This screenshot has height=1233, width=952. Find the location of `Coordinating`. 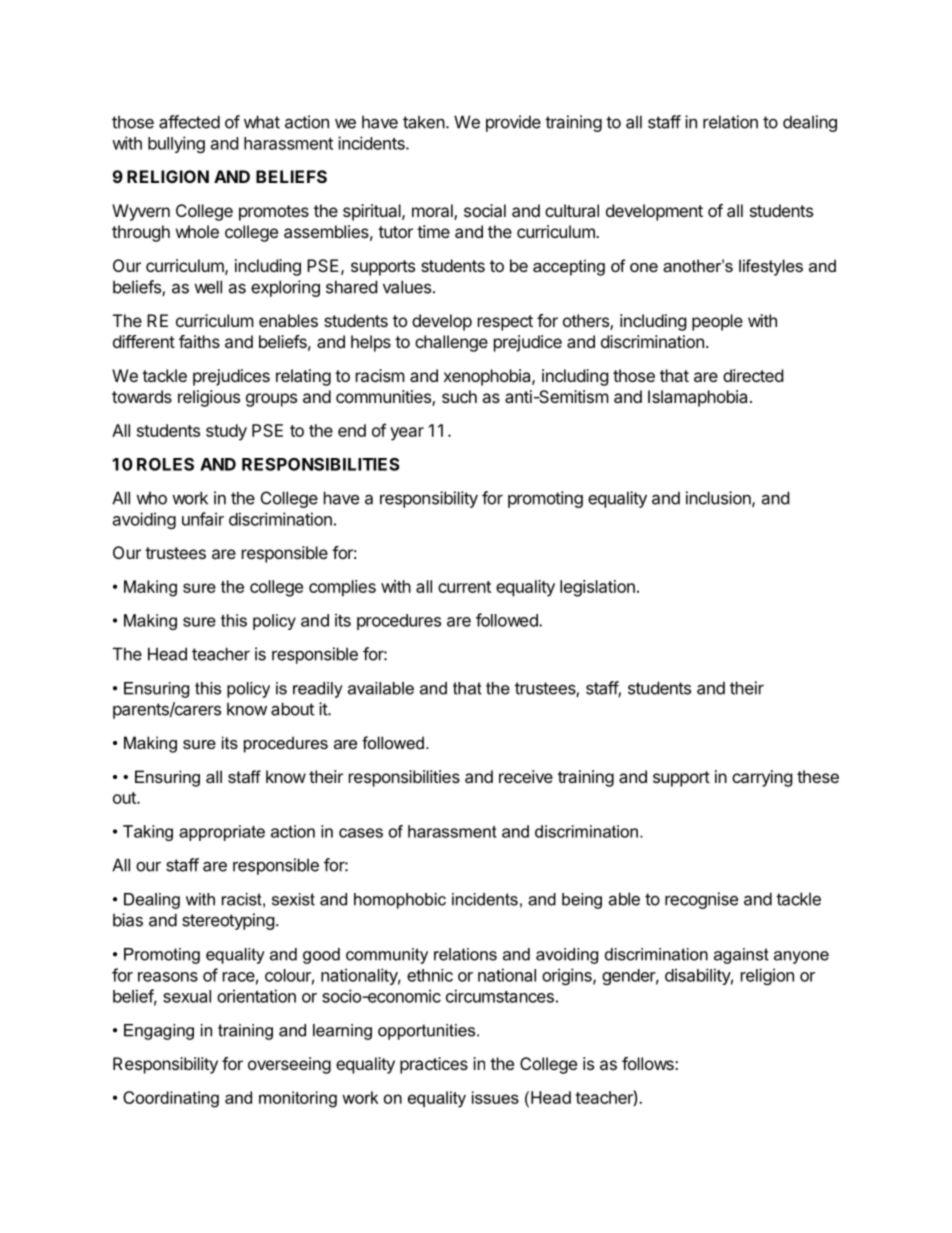

Coordinating is located at coordinates (171, 1099).
